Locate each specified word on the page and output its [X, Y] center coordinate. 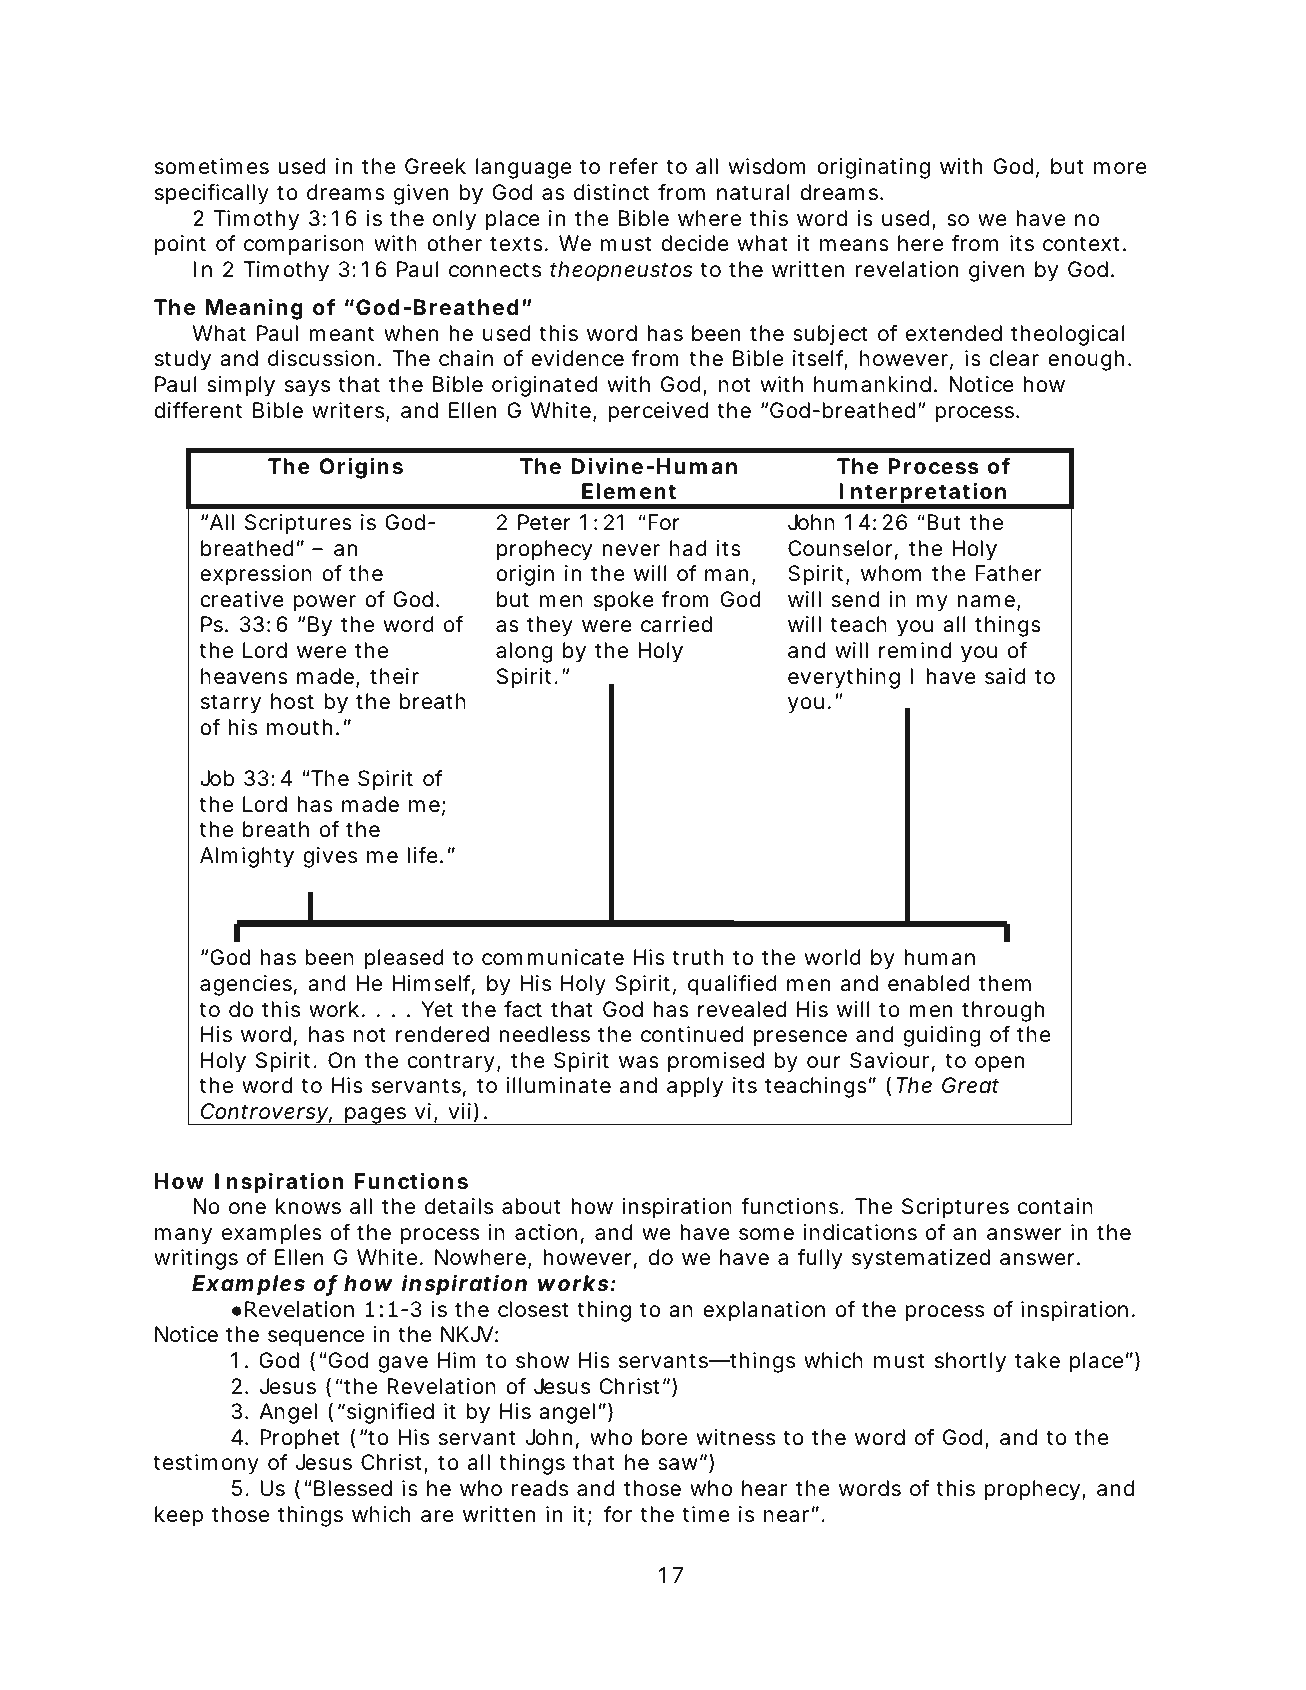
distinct [611, 192]
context [1083, 244]
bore [664, 1437]
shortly [970, 1362]
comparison [304, 245]
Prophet [300, 1439]
